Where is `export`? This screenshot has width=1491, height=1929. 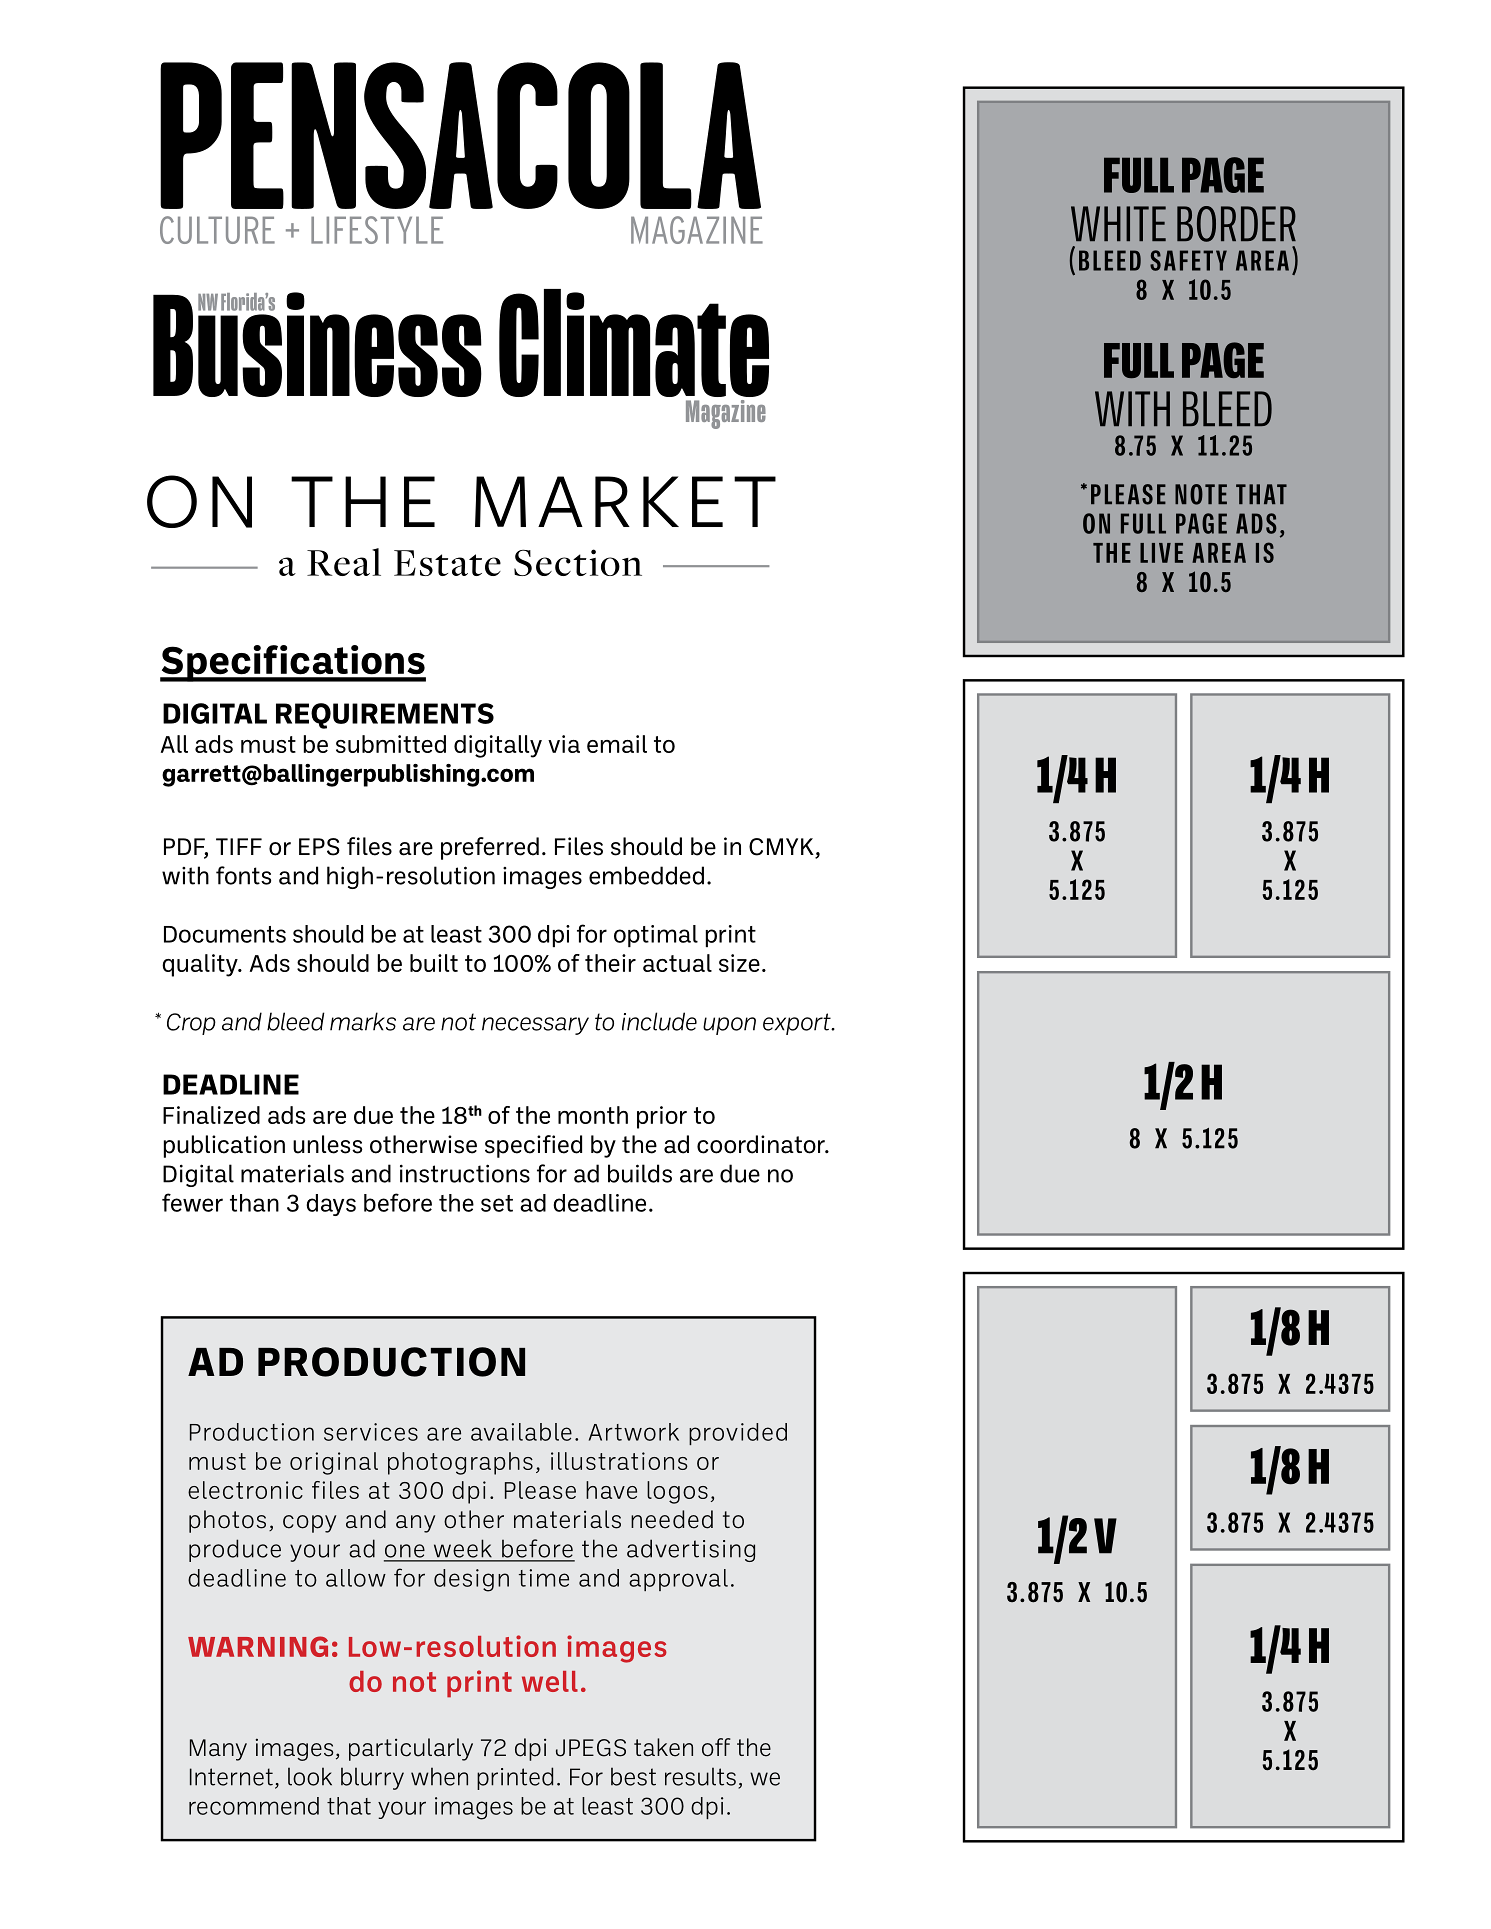 export is located at coordinates (798, 1024).
